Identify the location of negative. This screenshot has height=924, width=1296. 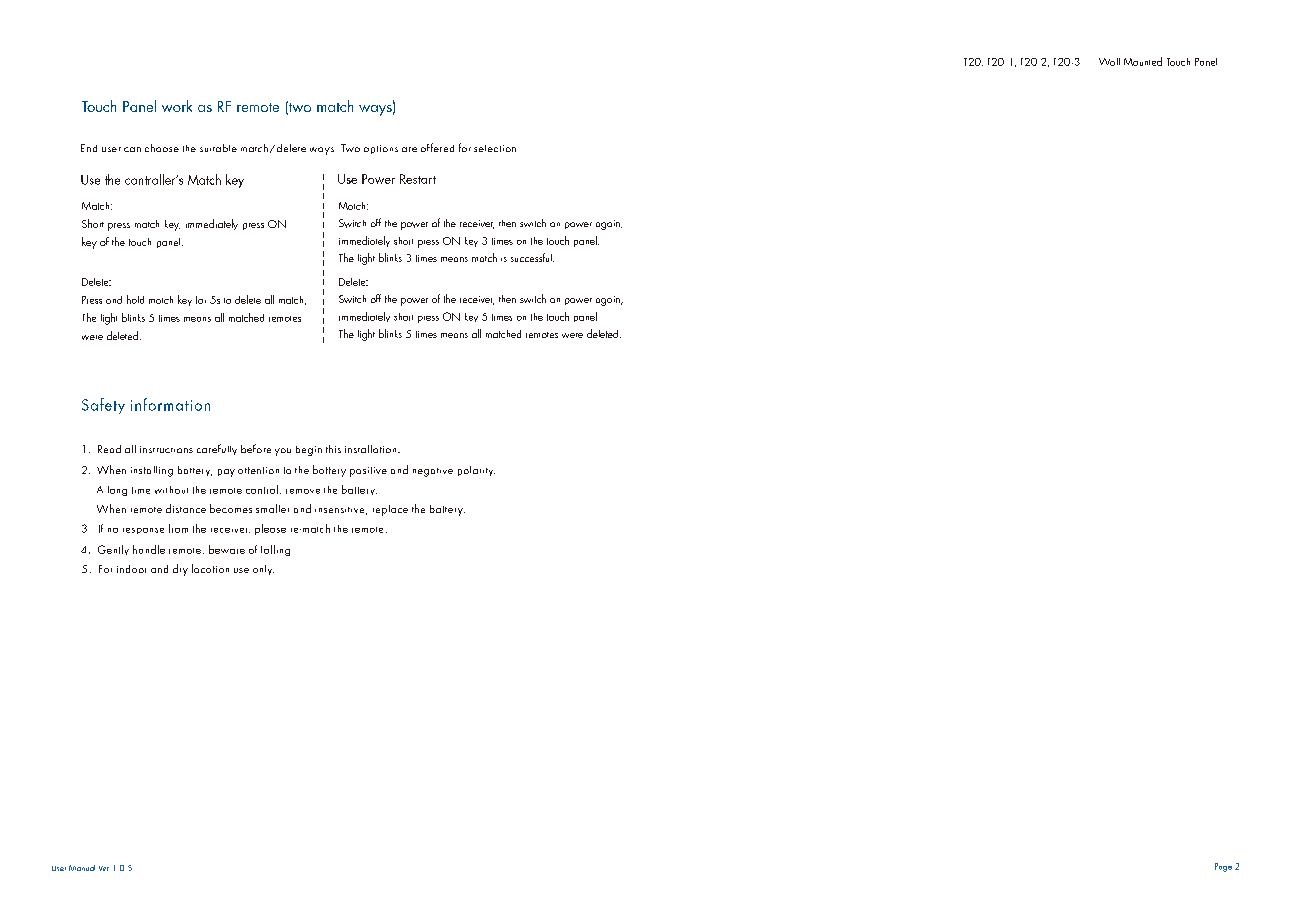
(433, 472).
